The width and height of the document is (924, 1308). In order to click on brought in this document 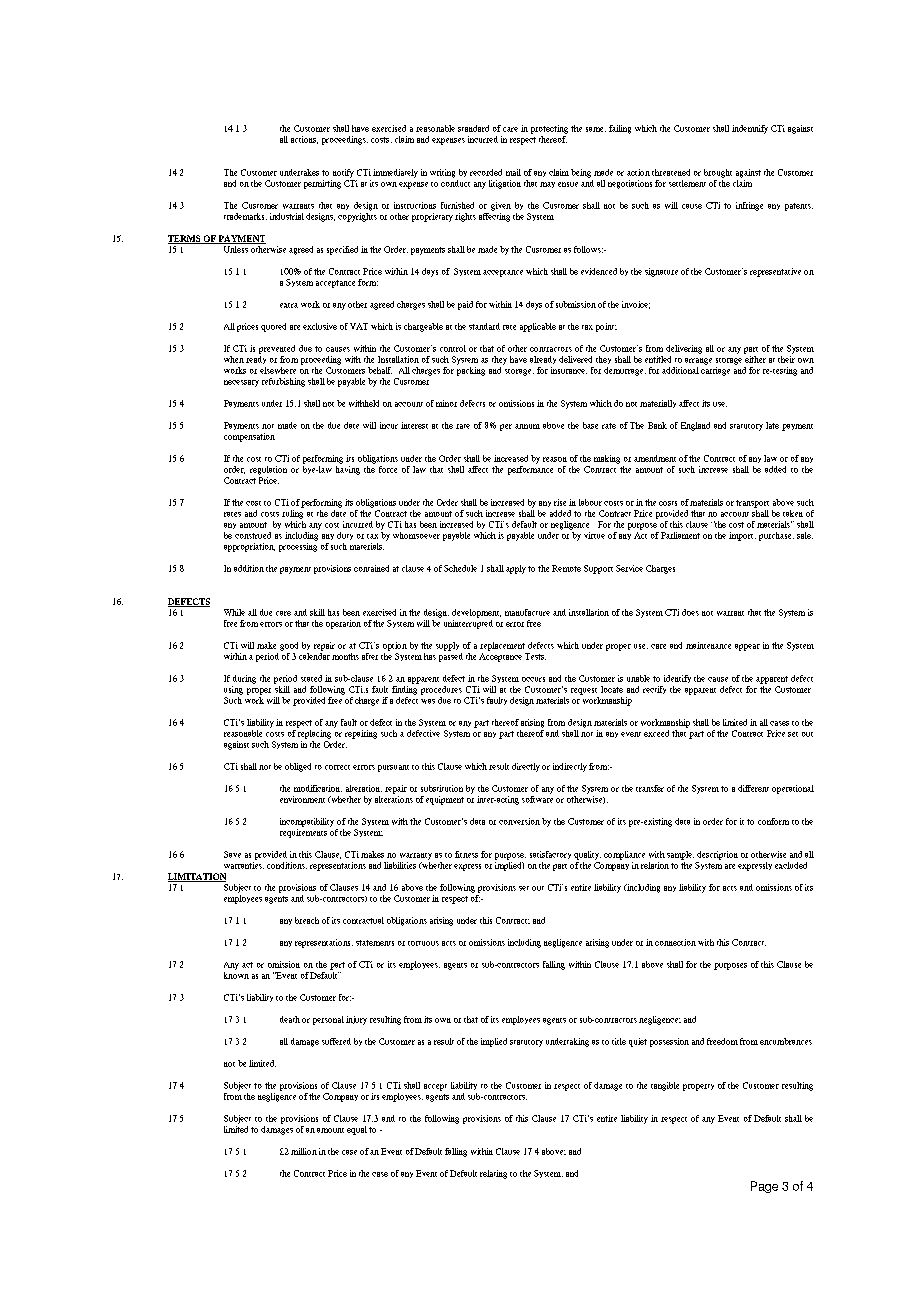, I will do `click(718, 173)`.
